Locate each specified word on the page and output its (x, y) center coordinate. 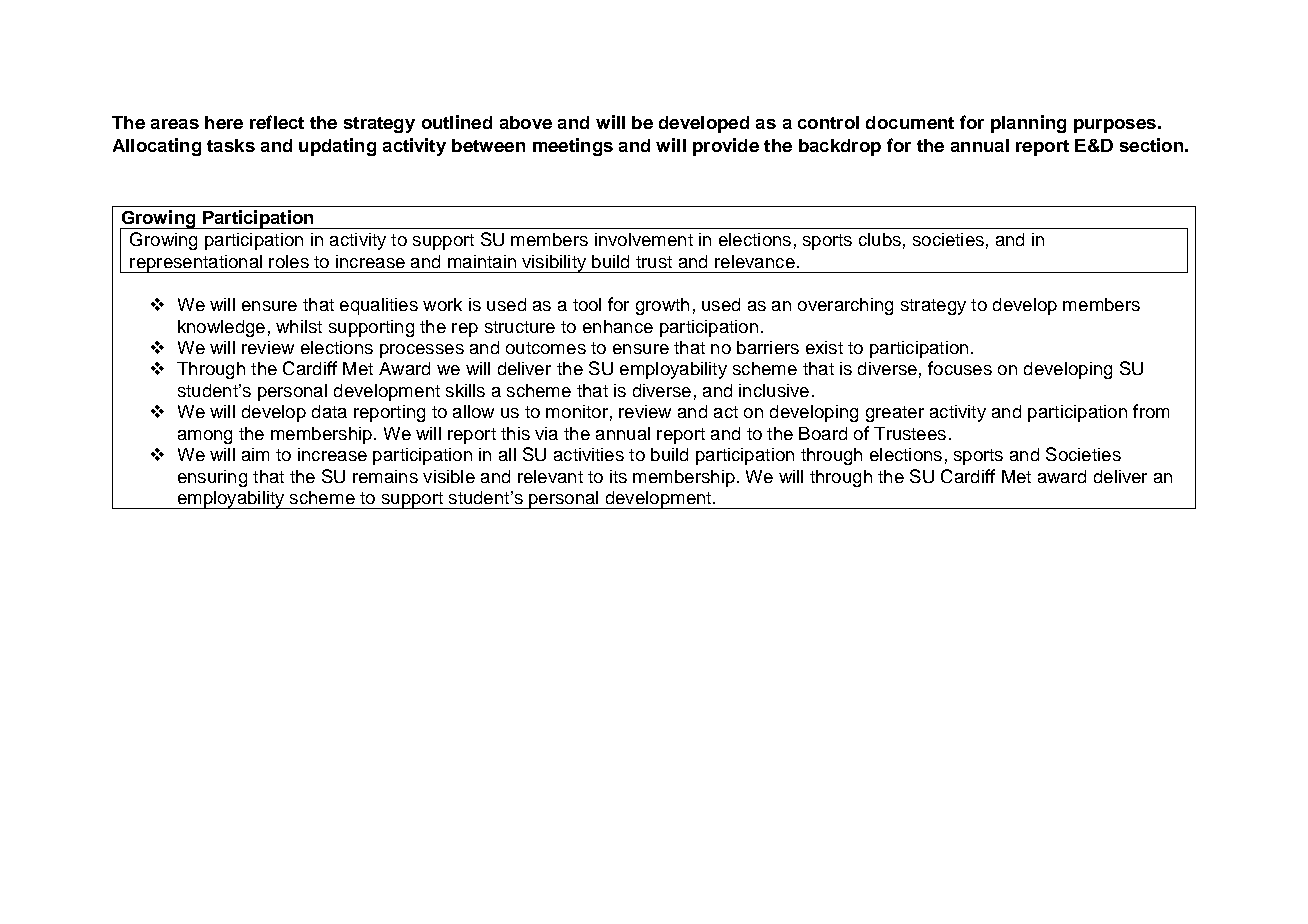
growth (662, 306)
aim (255, 454)
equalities (379, 306)
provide (726, 147)
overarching (845, 306)
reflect (277, 122)
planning (1028, 124)
